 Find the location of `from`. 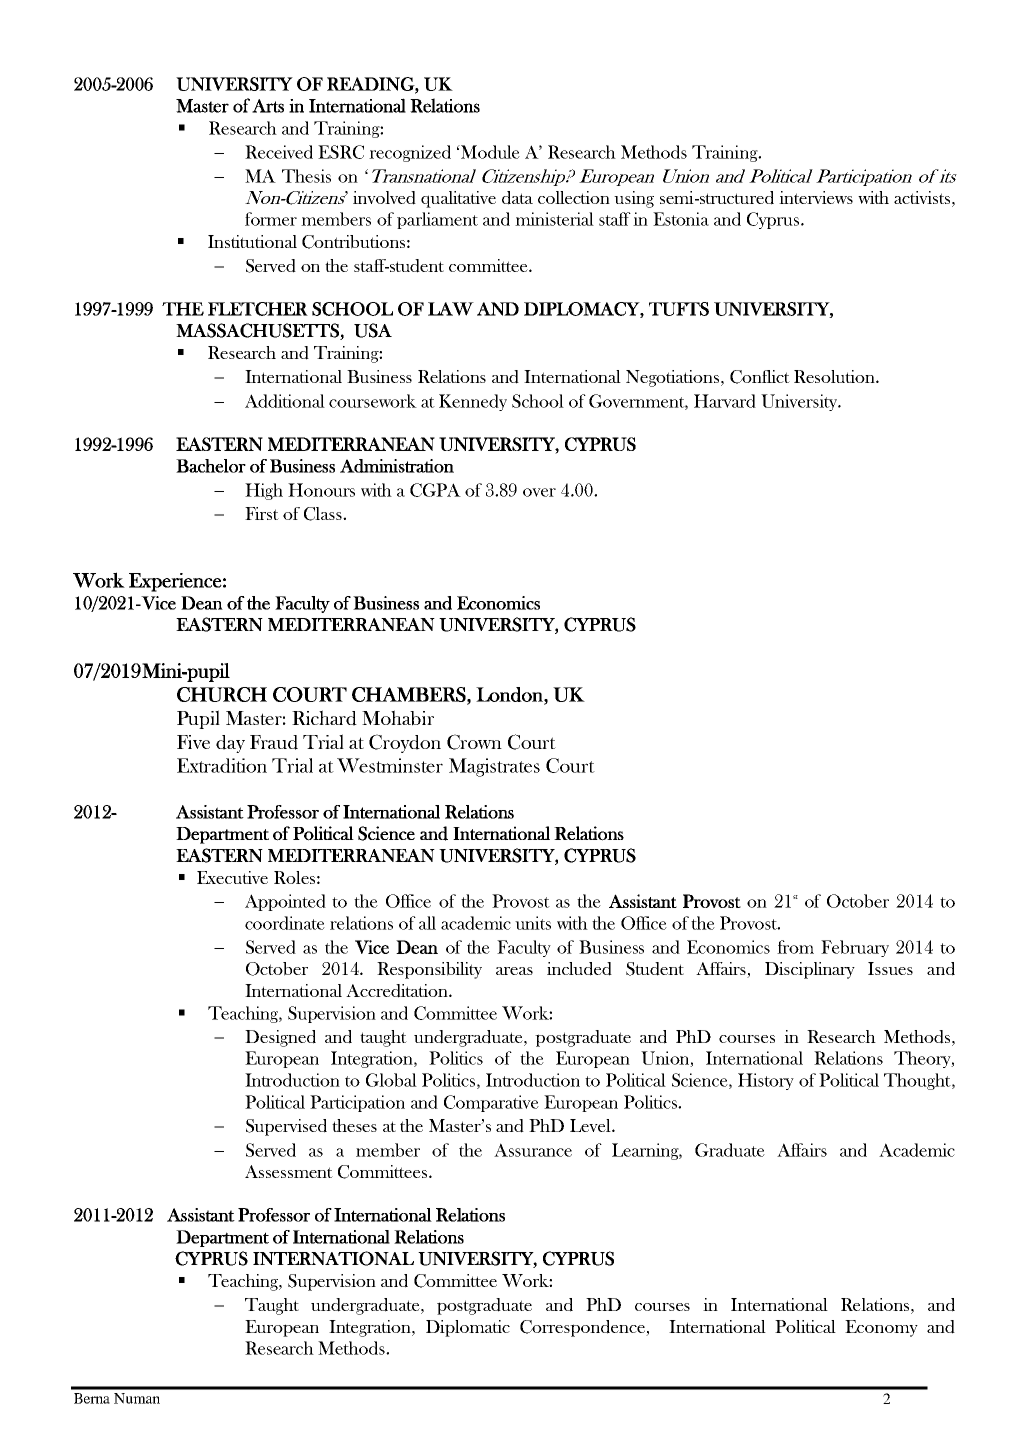

from is located at coordinates (795, 947).
